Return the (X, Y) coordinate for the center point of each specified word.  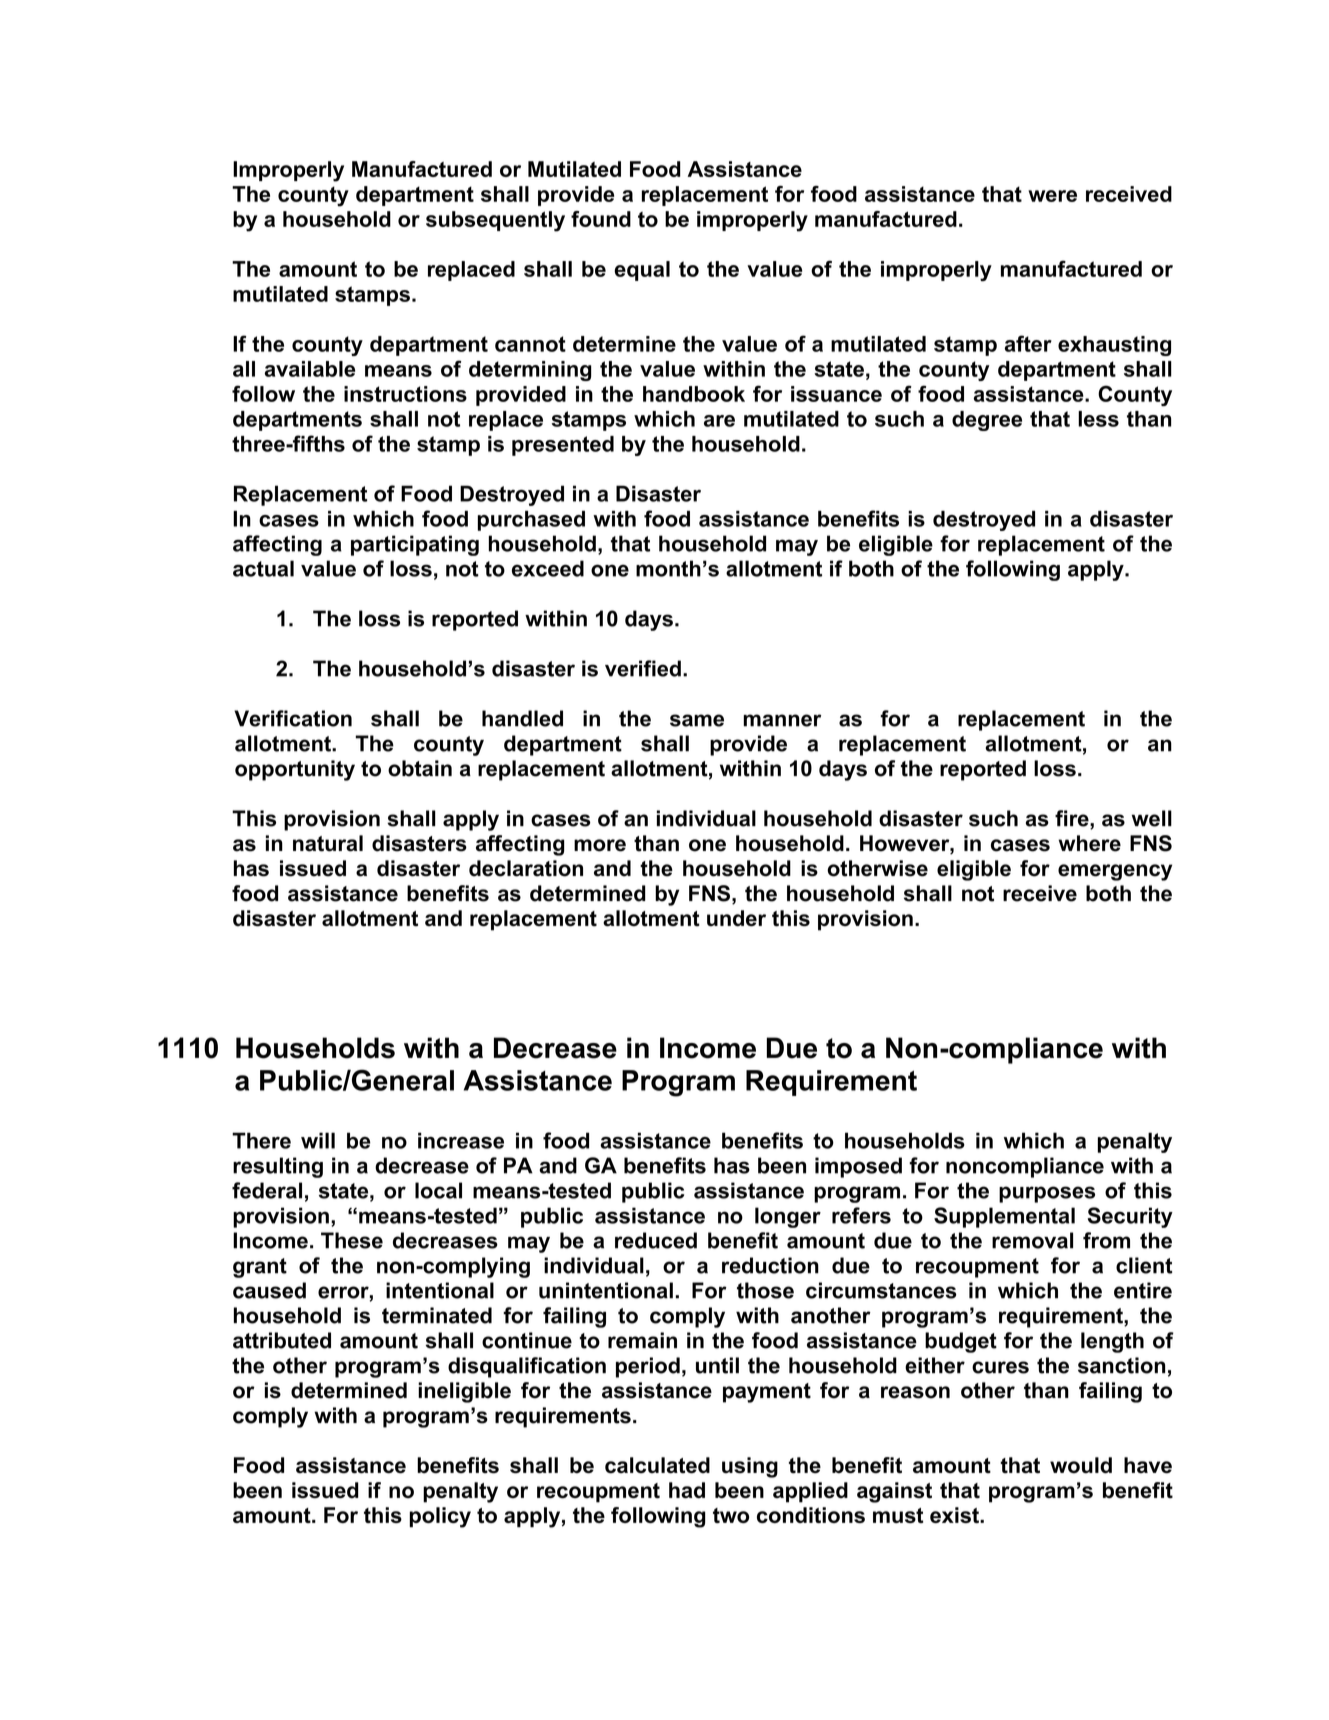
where (1089, 843)
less (1098, 419)
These (352, 1240)
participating (415, 545)
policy (440, 1517)
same (697, 720)
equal (642, 271)
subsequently (495, 221)
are (719, 421)
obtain (420, 768)
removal (1032, 1240)
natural (328, 843)
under (736, 918)
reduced (656, 1240)
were (1052, 196)
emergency (1115, 872)
